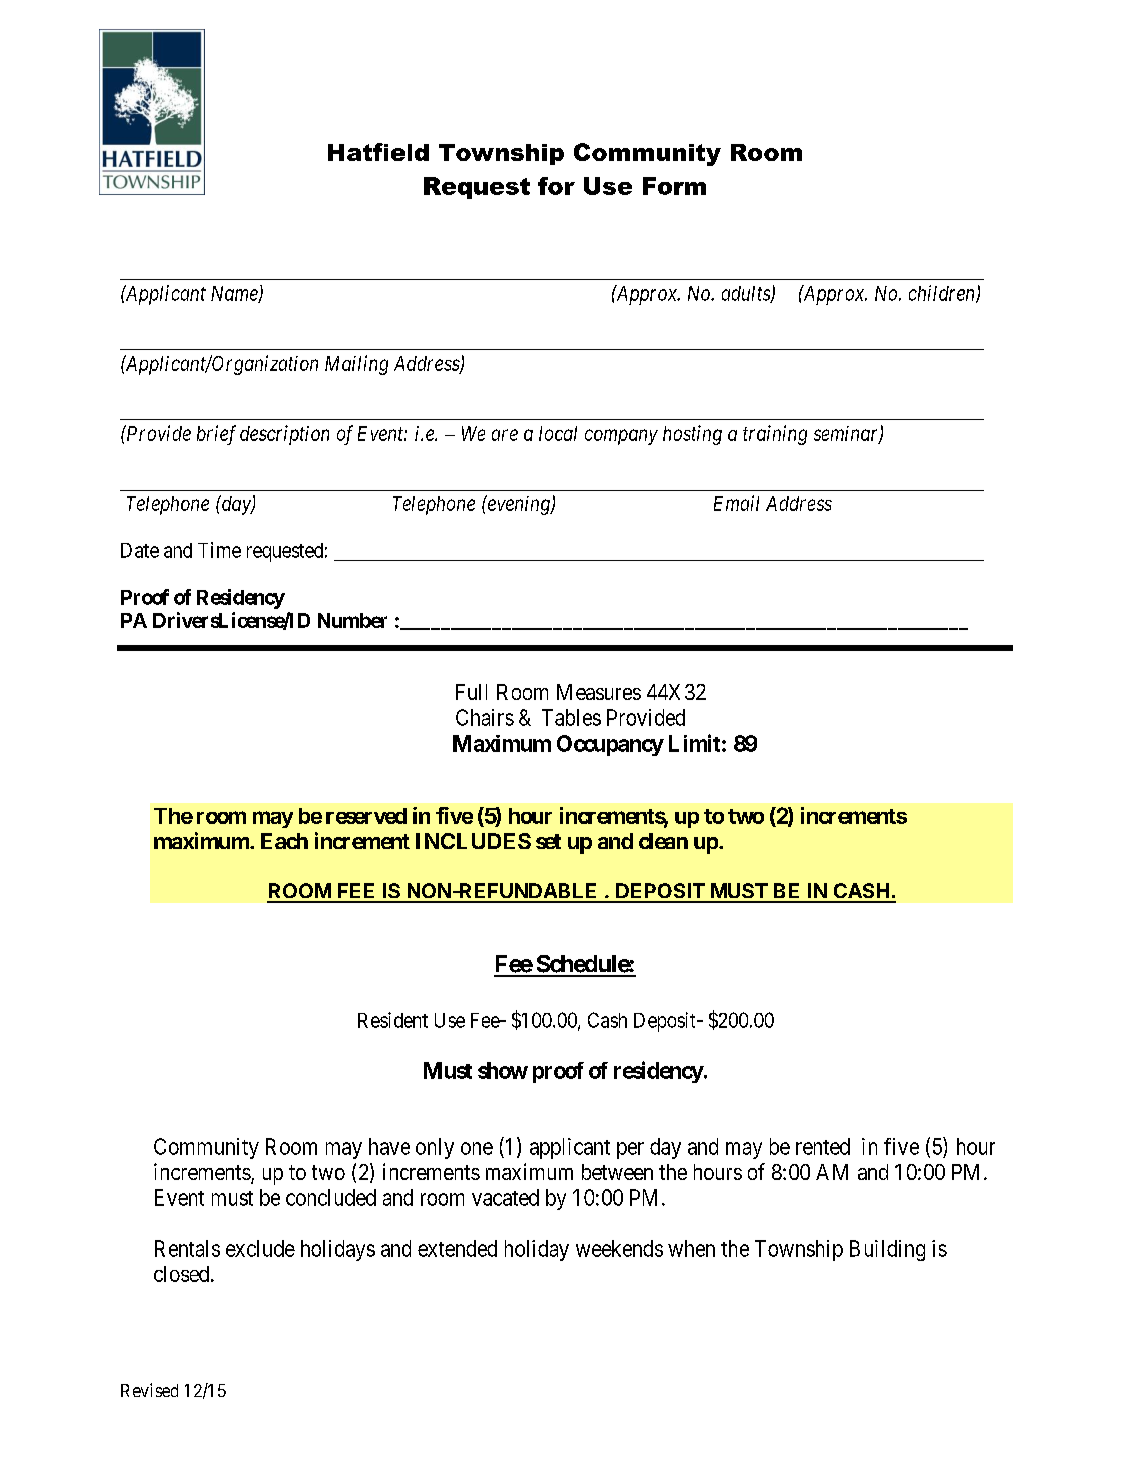 The width and height of the image is (1130, 1462). What do you see at coordinates (663, 841) in the image?
I see `clean` at bounding box center [663, 841].
